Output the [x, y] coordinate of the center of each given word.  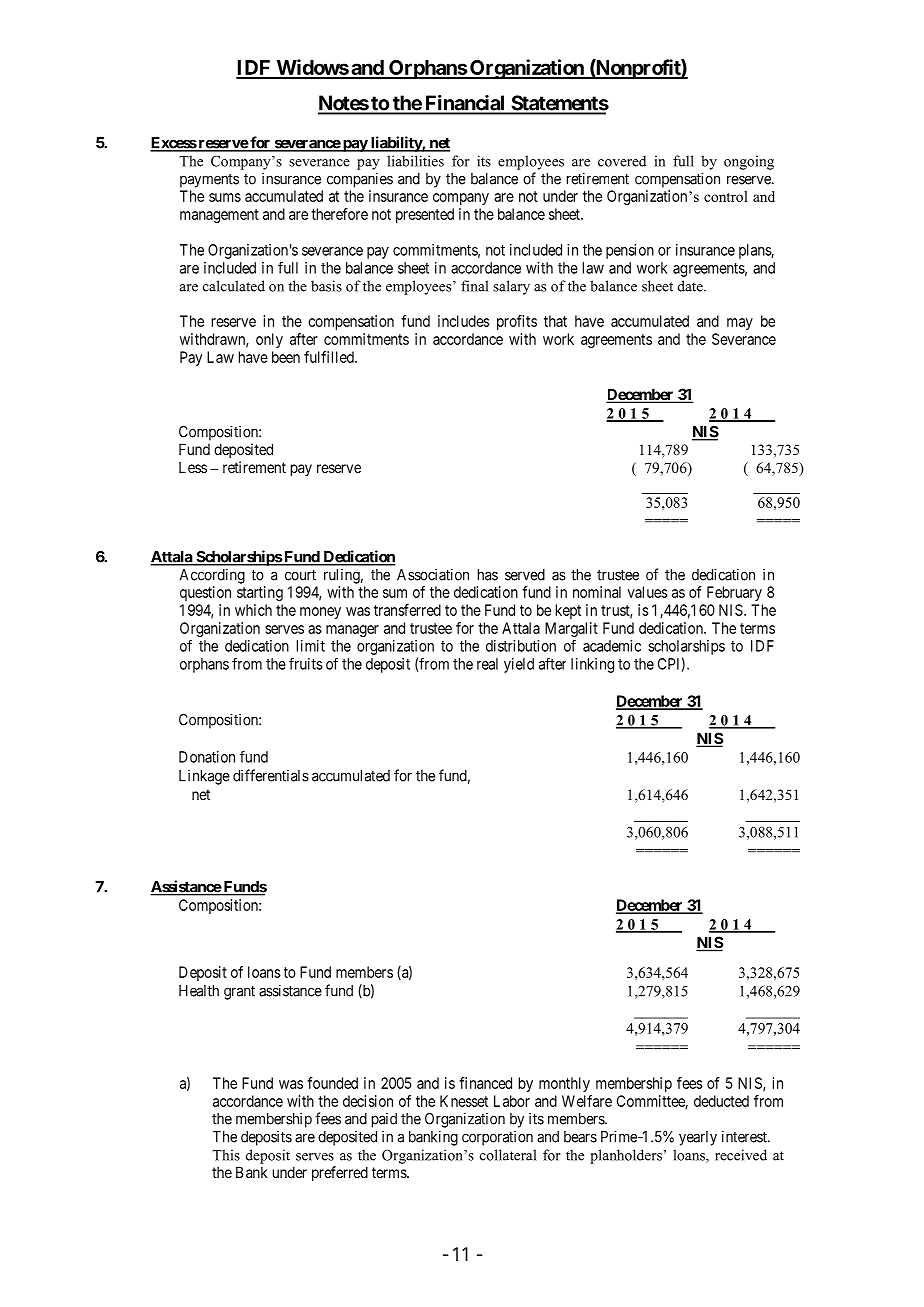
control [726, 196]
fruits [306, 663]
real [487, 664]
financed [485, 1083]
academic [612, 646]
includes [464, 321]
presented [425, 215]
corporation [497, 1138]
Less [193, 467]
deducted [721, 1101]
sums [225, 197]
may [740, 324]
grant [239, 992]
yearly [698, 1138]
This [226, 1155]
